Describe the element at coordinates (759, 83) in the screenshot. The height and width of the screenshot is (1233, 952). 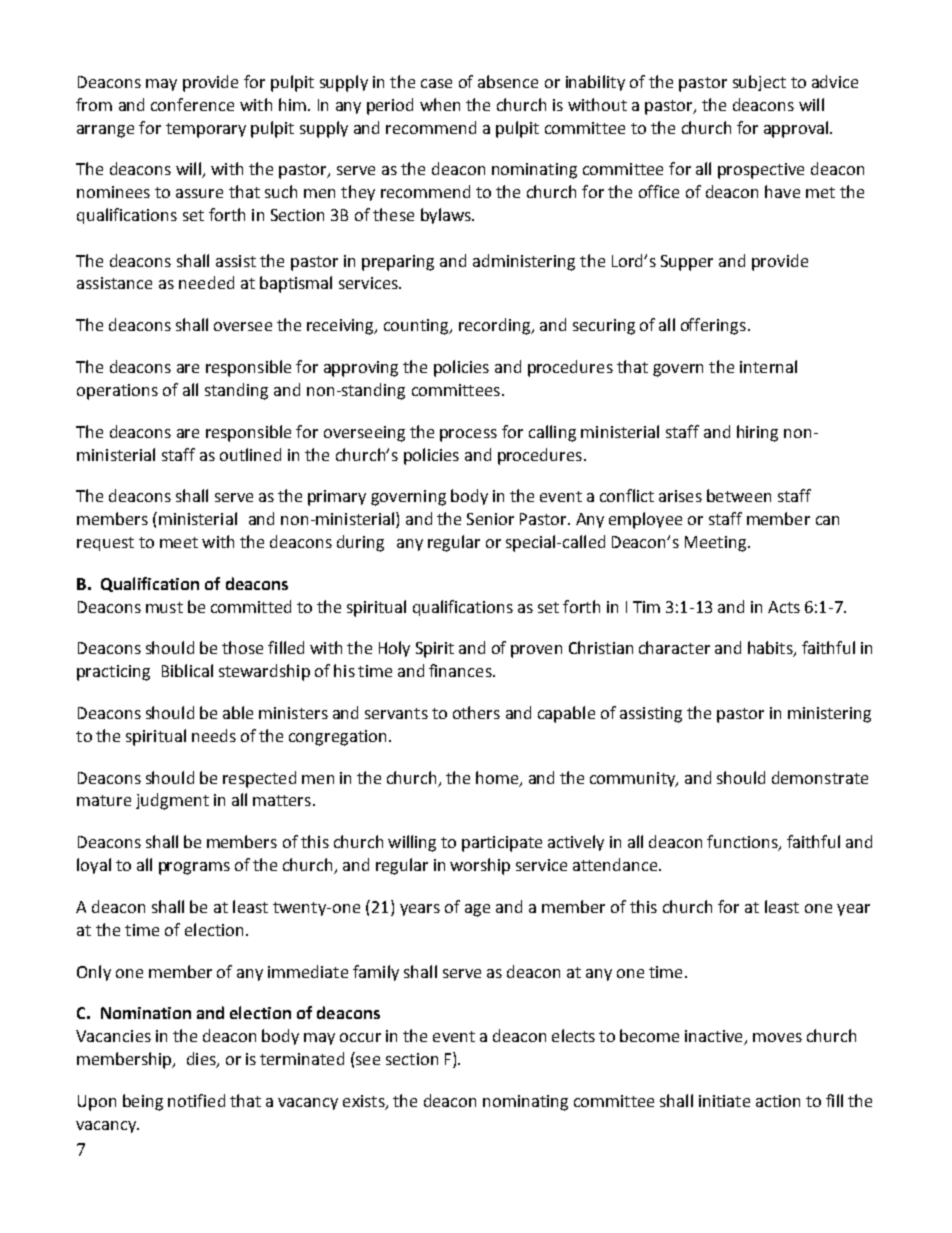
I see `subject` at that location.
